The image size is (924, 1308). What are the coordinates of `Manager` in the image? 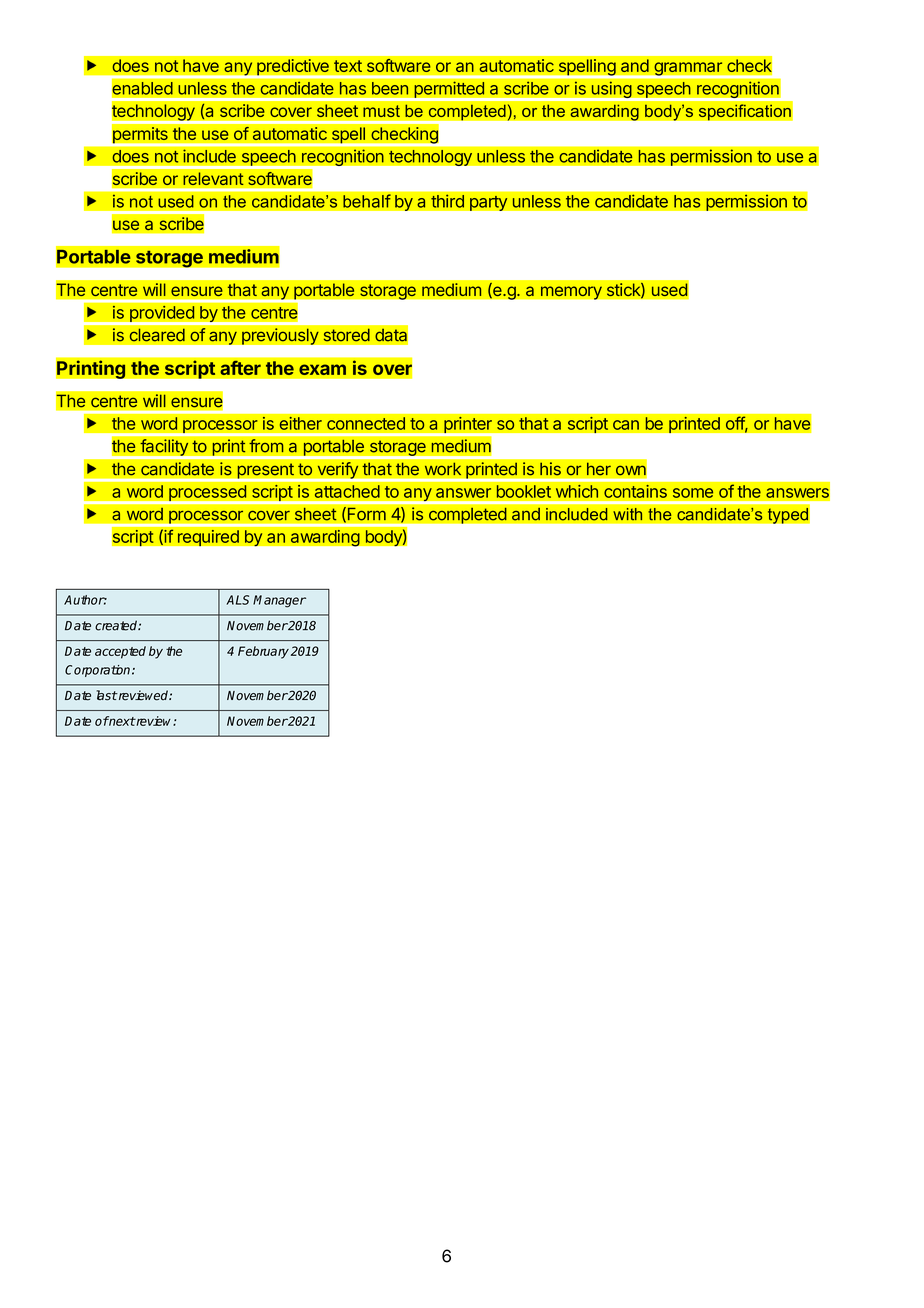 It's located at (279, 601).
